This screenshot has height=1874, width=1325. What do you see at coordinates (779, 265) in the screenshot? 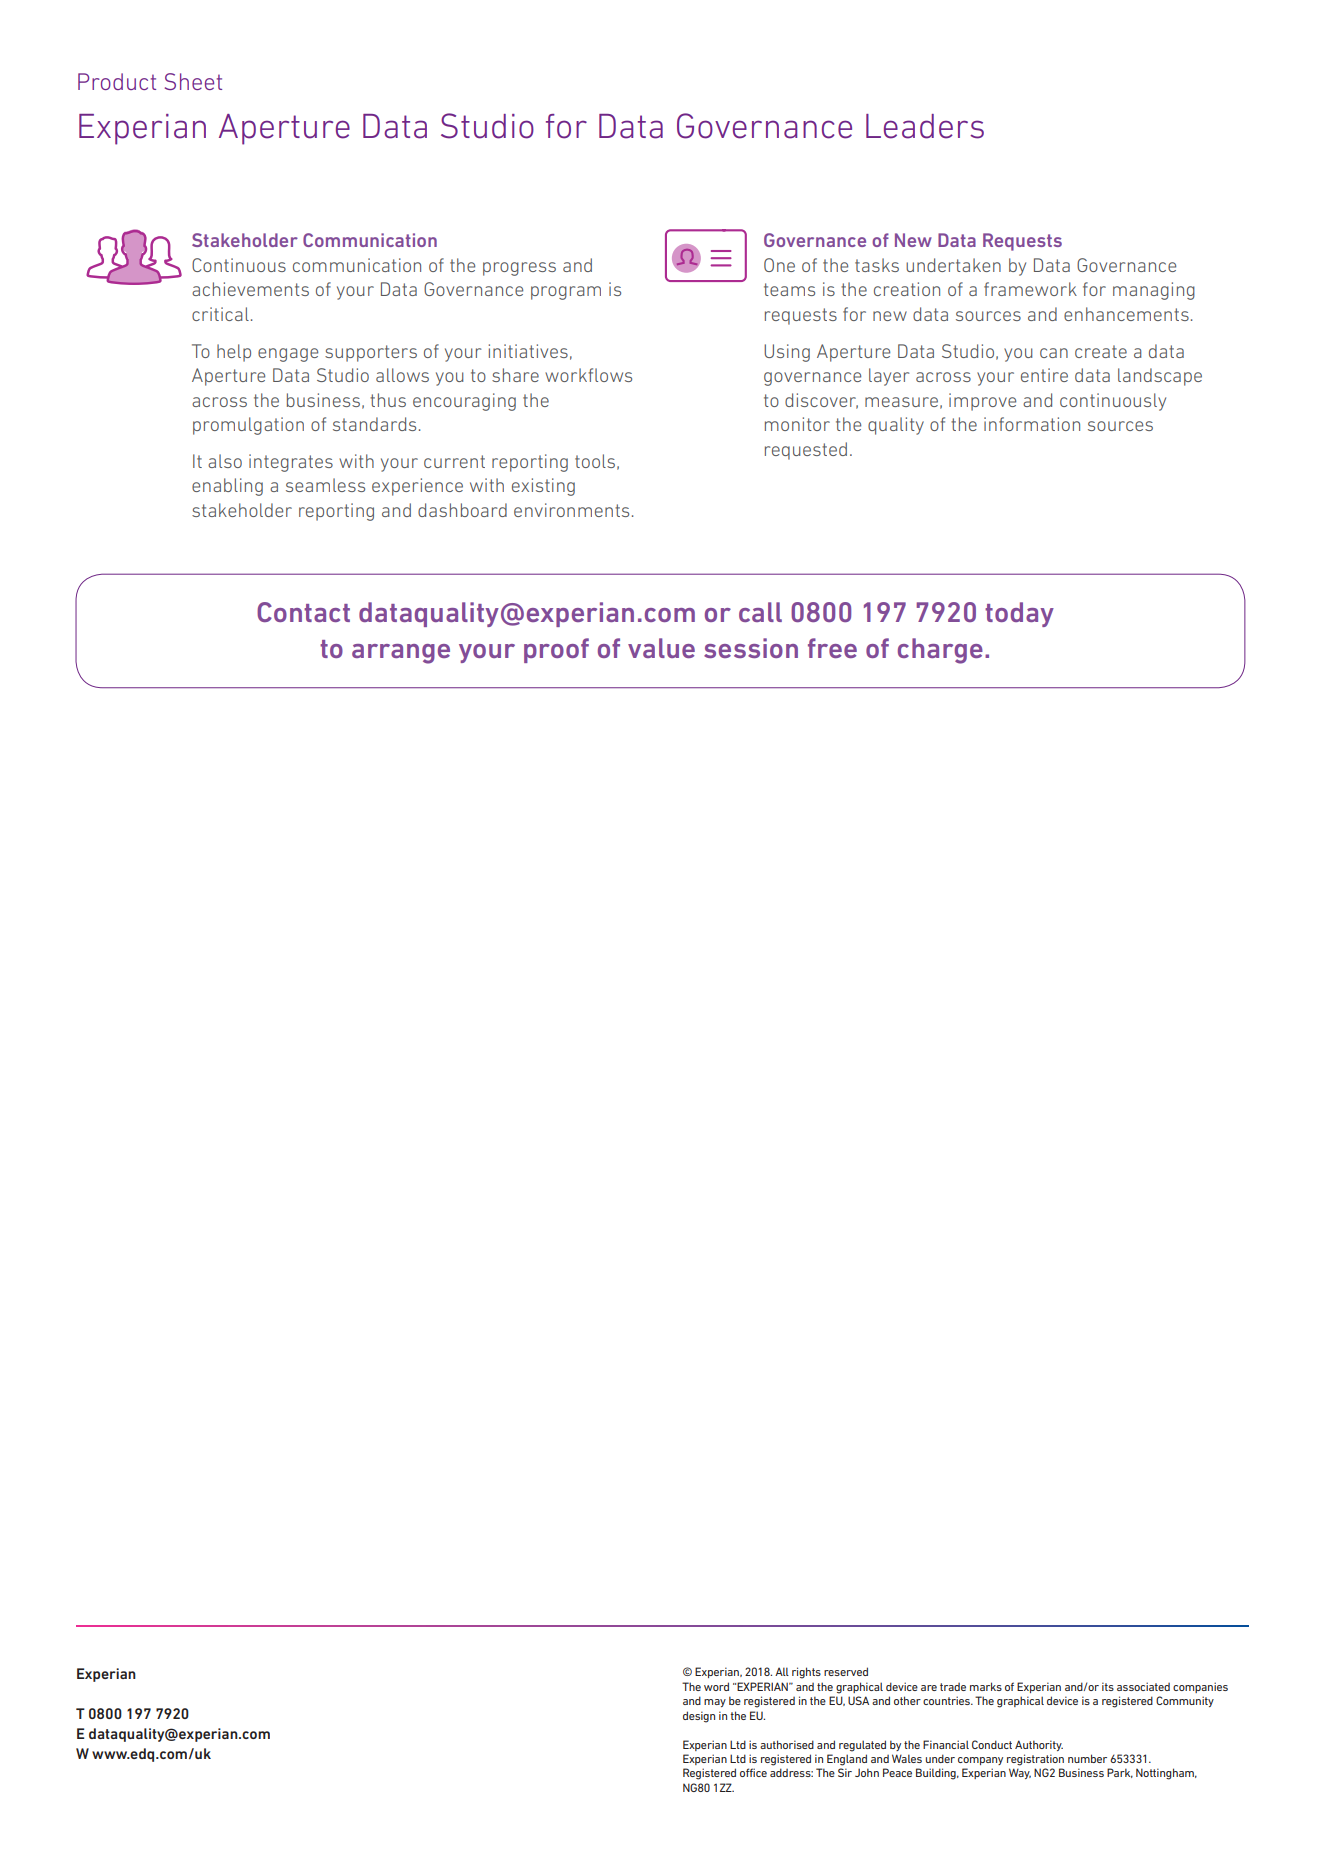
I see `One` at bounding box center [779, 265].
